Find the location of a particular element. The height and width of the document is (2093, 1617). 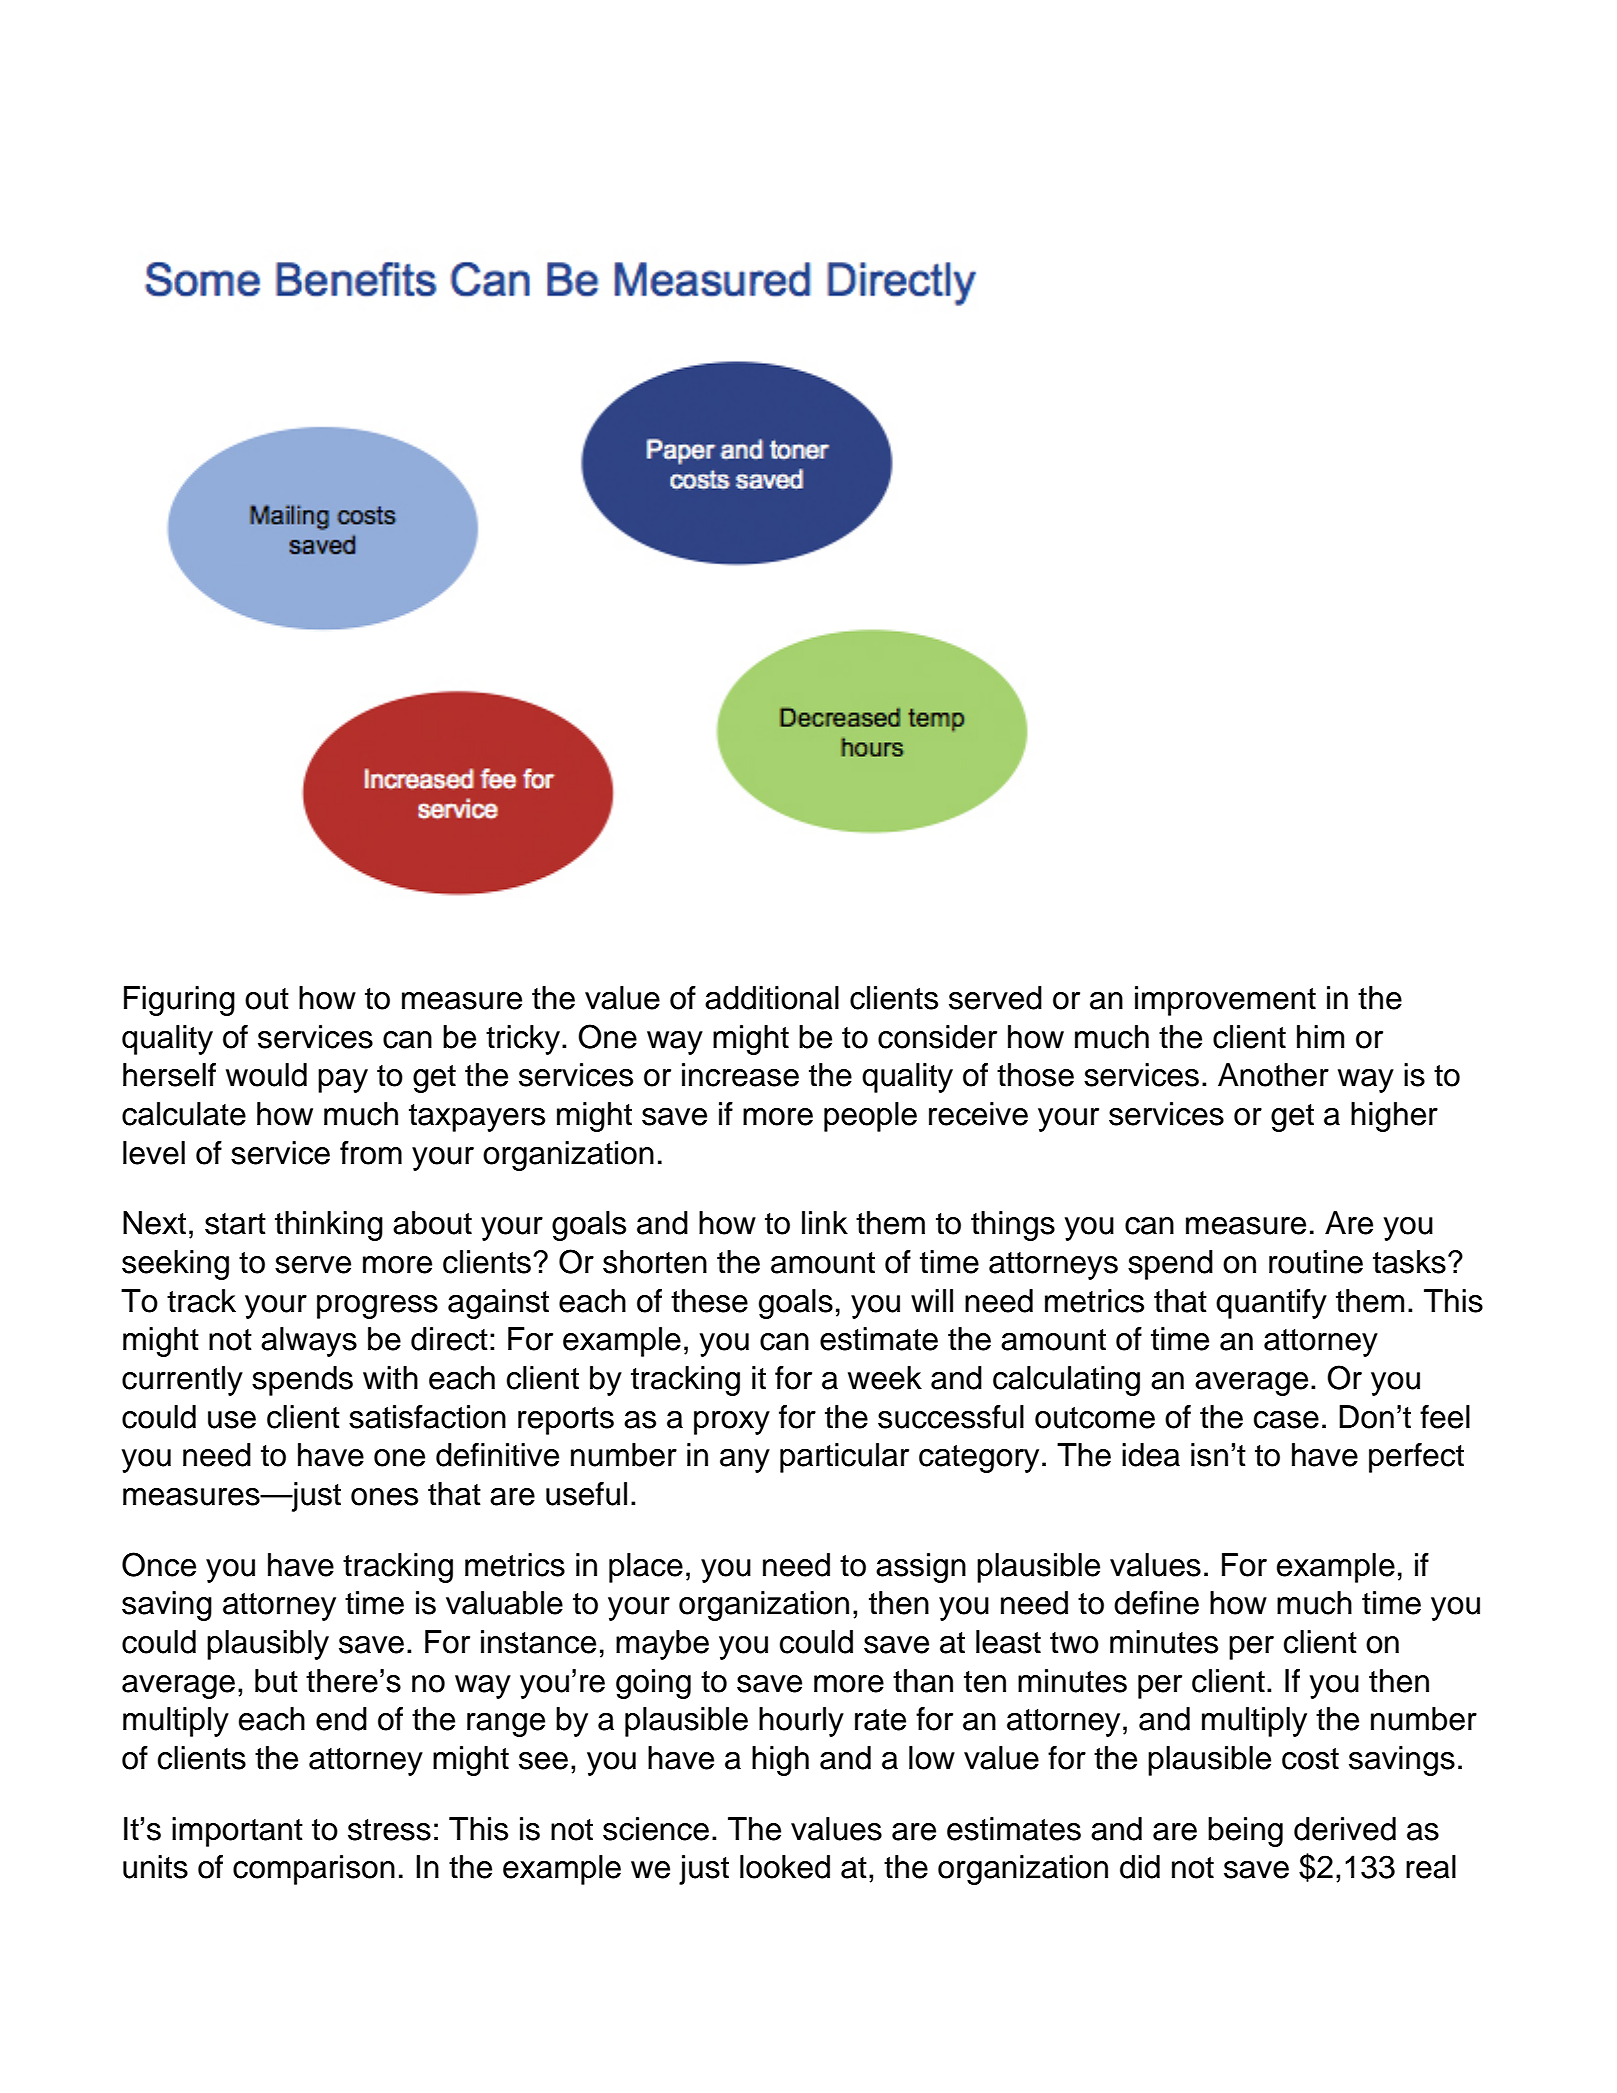

proxy is located at coordinates (732, 1423).
